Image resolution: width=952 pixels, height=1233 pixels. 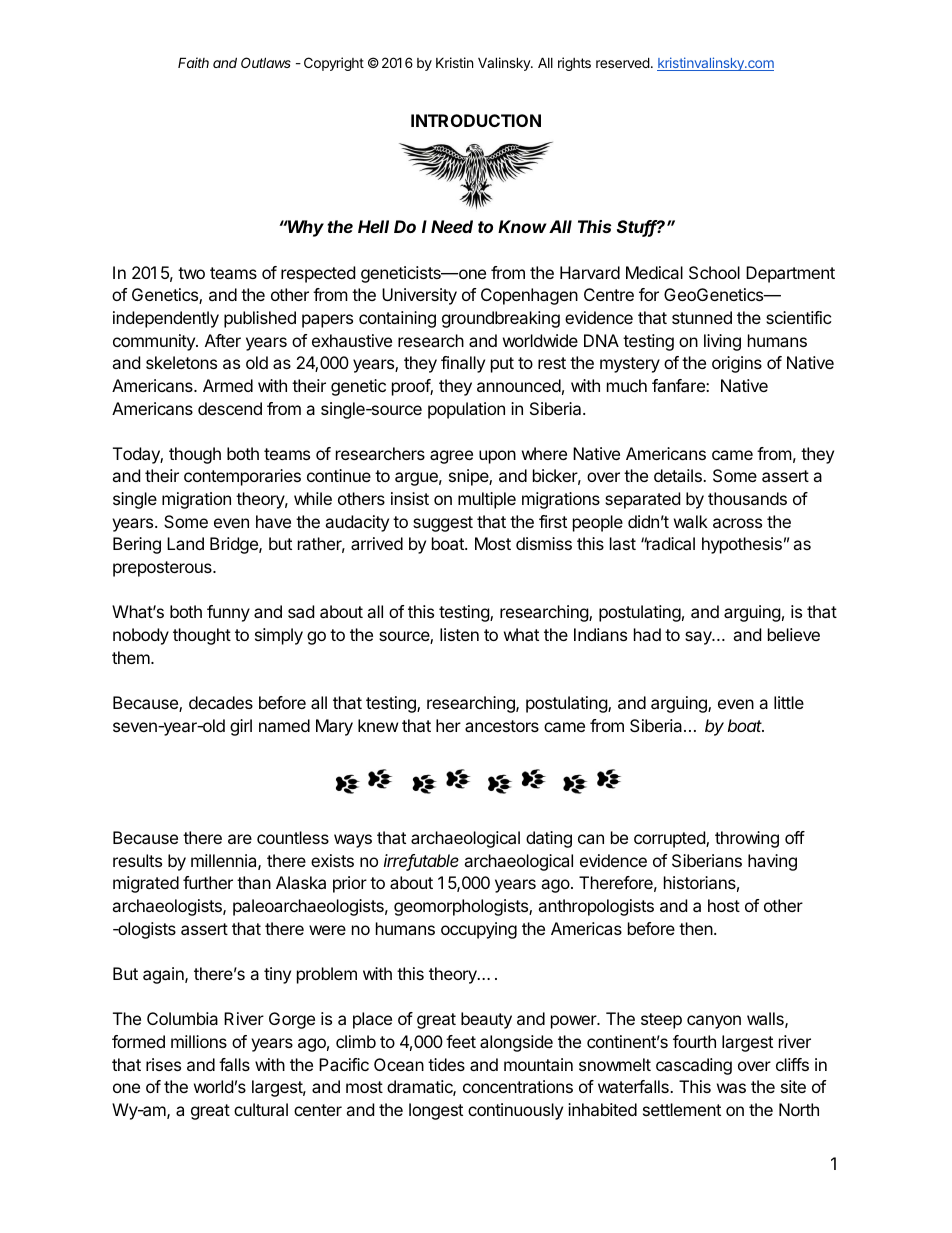 What do you see at coordinates (623, 62) in the screenshot?
I see `reserved` at bounding box center [623, 62].
